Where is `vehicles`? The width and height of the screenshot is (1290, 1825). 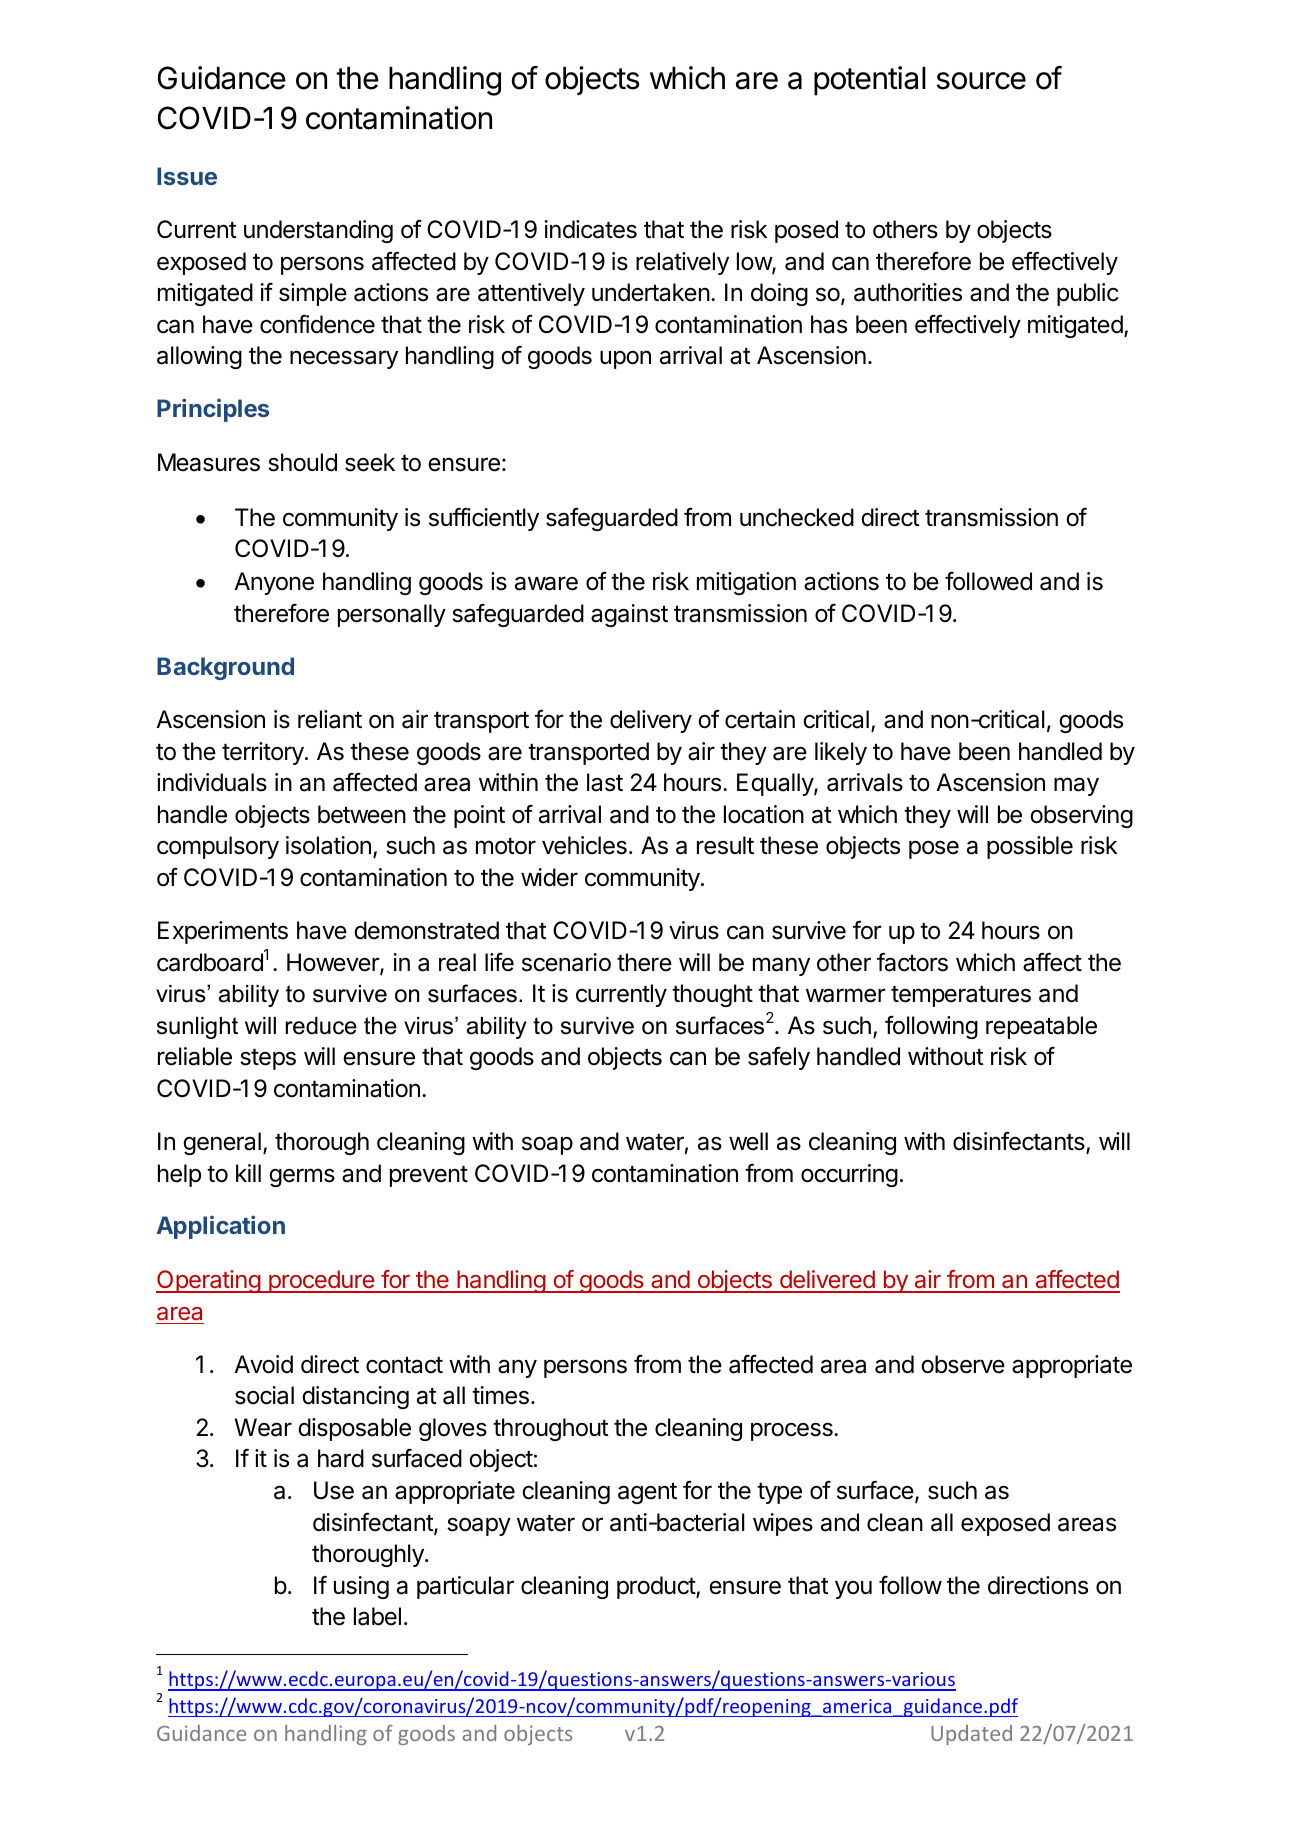
vehicles is located at coordinates (584, 845).
